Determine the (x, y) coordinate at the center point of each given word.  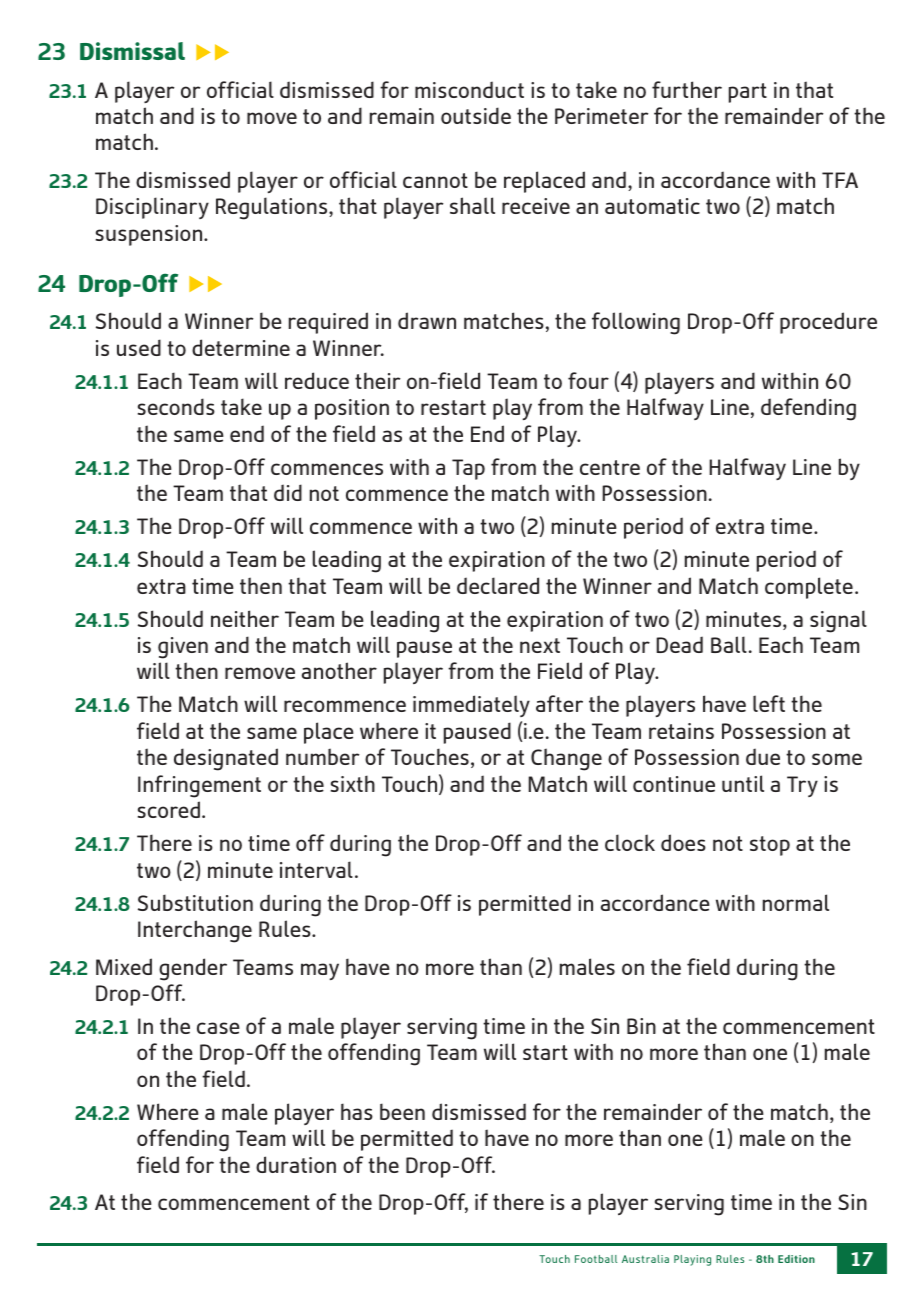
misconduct (469, 89)
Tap (468, 469)
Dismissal (132, 51)
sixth (353, 783)
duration (296, 1164)
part (748, 93)
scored (169, 809)
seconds (176, 406)
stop (770, 846)
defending (808, 409)
